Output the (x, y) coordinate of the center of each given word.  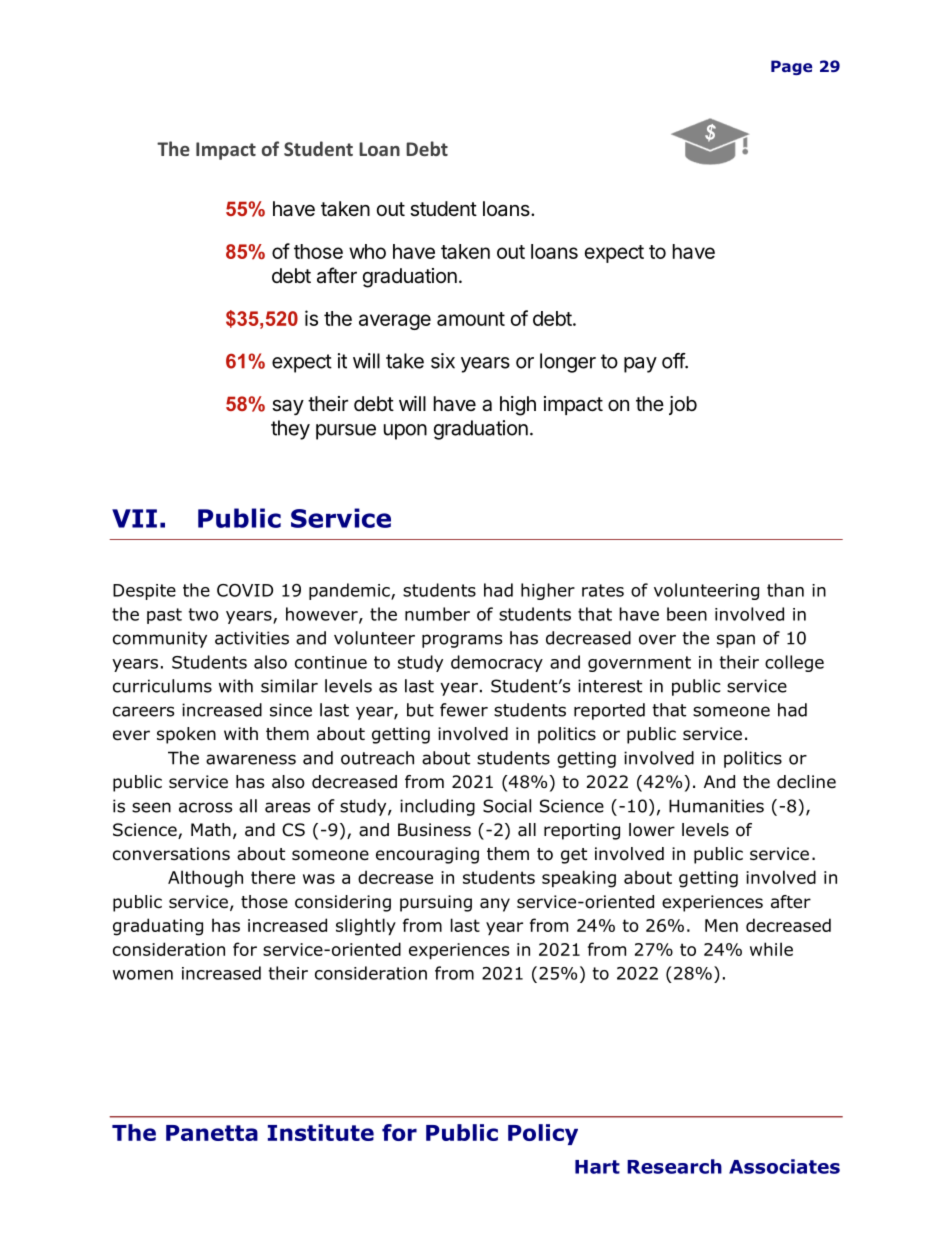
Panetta (212, 1133)
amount (471, 319)
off (674, 361)
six (443, 361)
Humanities (716, 806)
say (288, 407)
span (736, 641)
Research (674, 1166)
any (495, 905)
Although (205, 879)
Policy (543, 1134)
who (367, 251)
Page (791, 67)
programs (462, 641)
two (203, 614)
